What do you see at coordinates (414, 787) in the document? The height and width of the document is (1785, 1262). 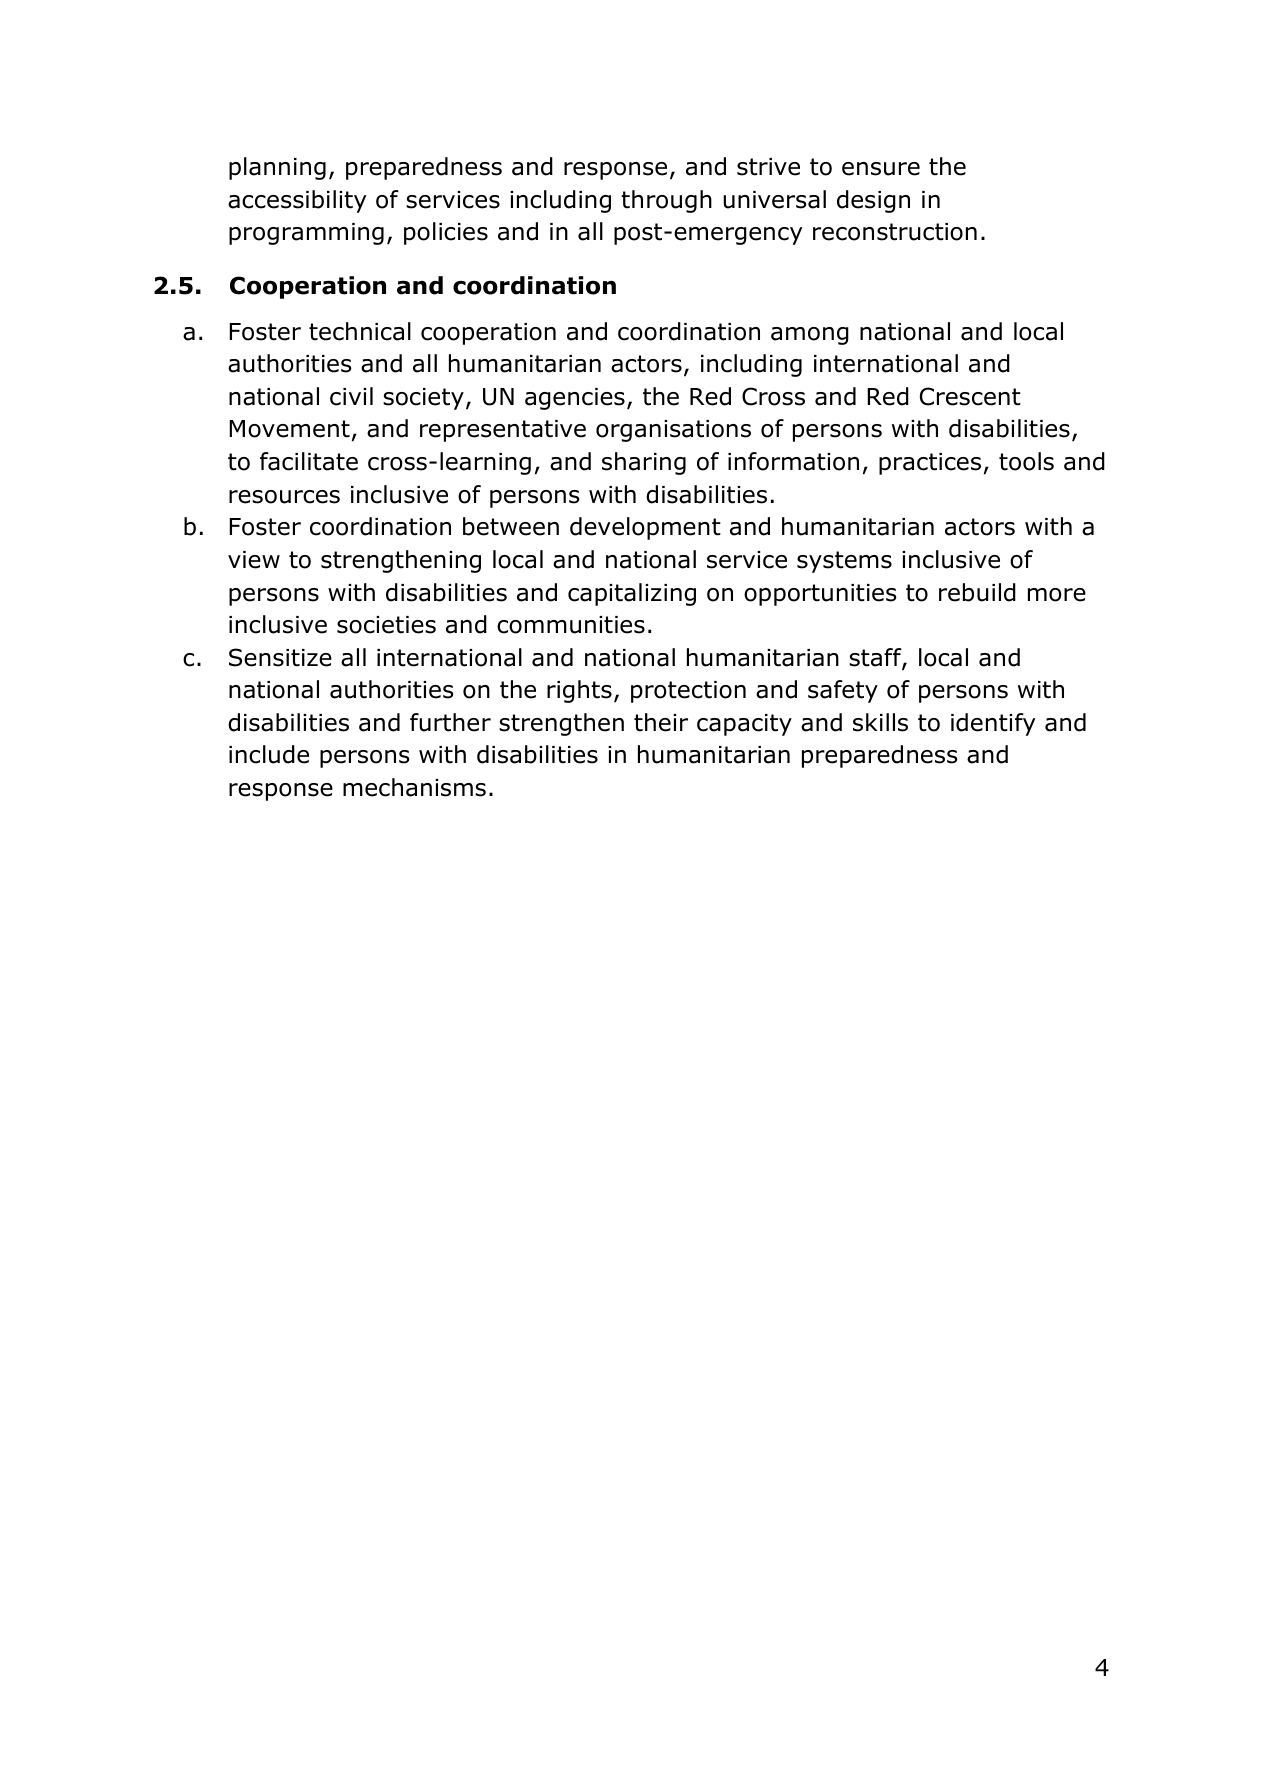 I see `mechanisms` at bounding box center [414, 787].
